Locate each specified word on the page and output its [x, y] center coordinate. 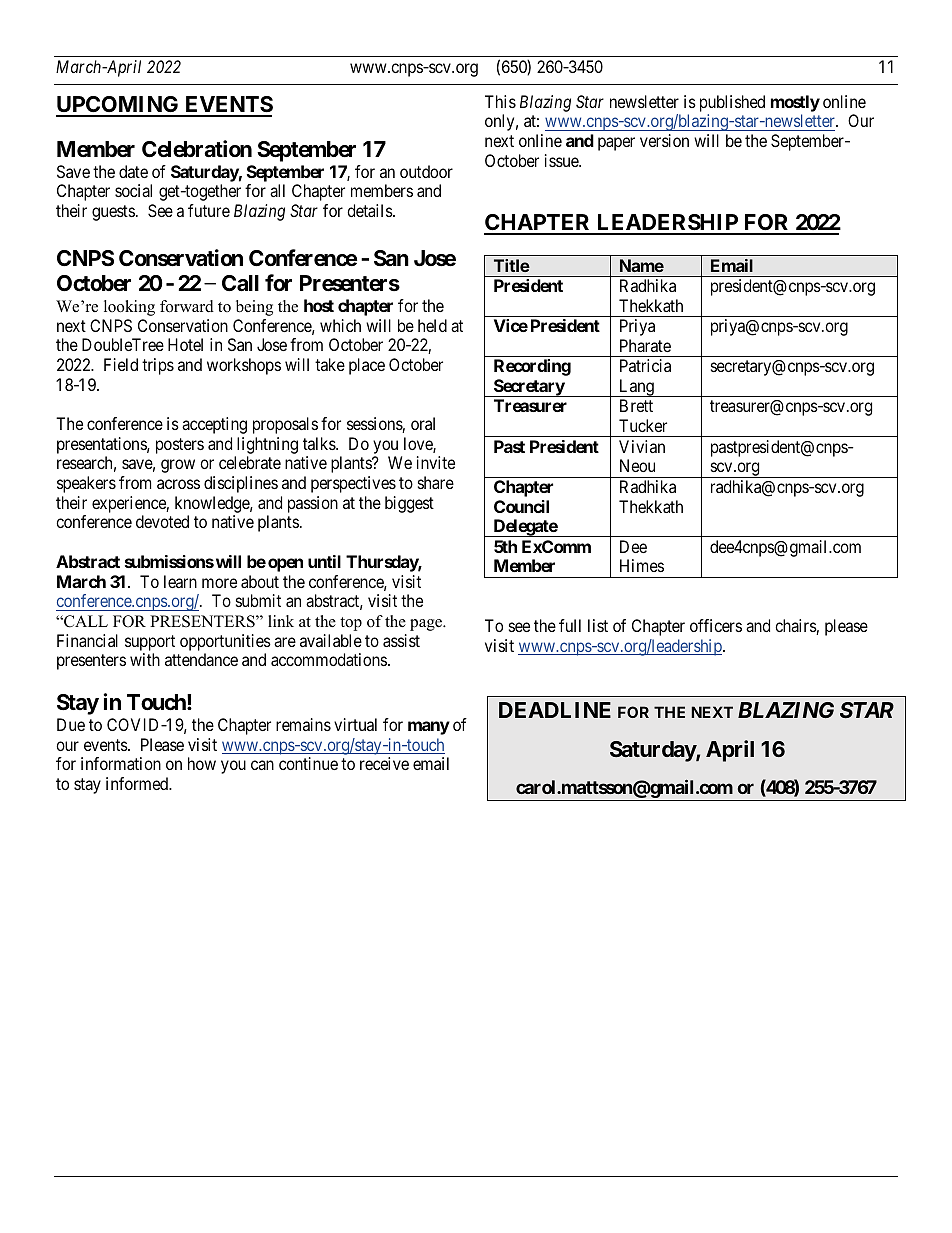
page [427, 625]
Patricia [645, 365]
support [150, 643]
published [732, 105]
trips [158, 366]
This [500, 101]
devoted [162, 521]
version [664, 140]
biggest [409, 504]
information [121, 763]
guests [113, 213]
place [367, 366]
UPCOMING [118, 106]
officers [716, 625]
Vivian [642, 446]
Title [512, 265]
